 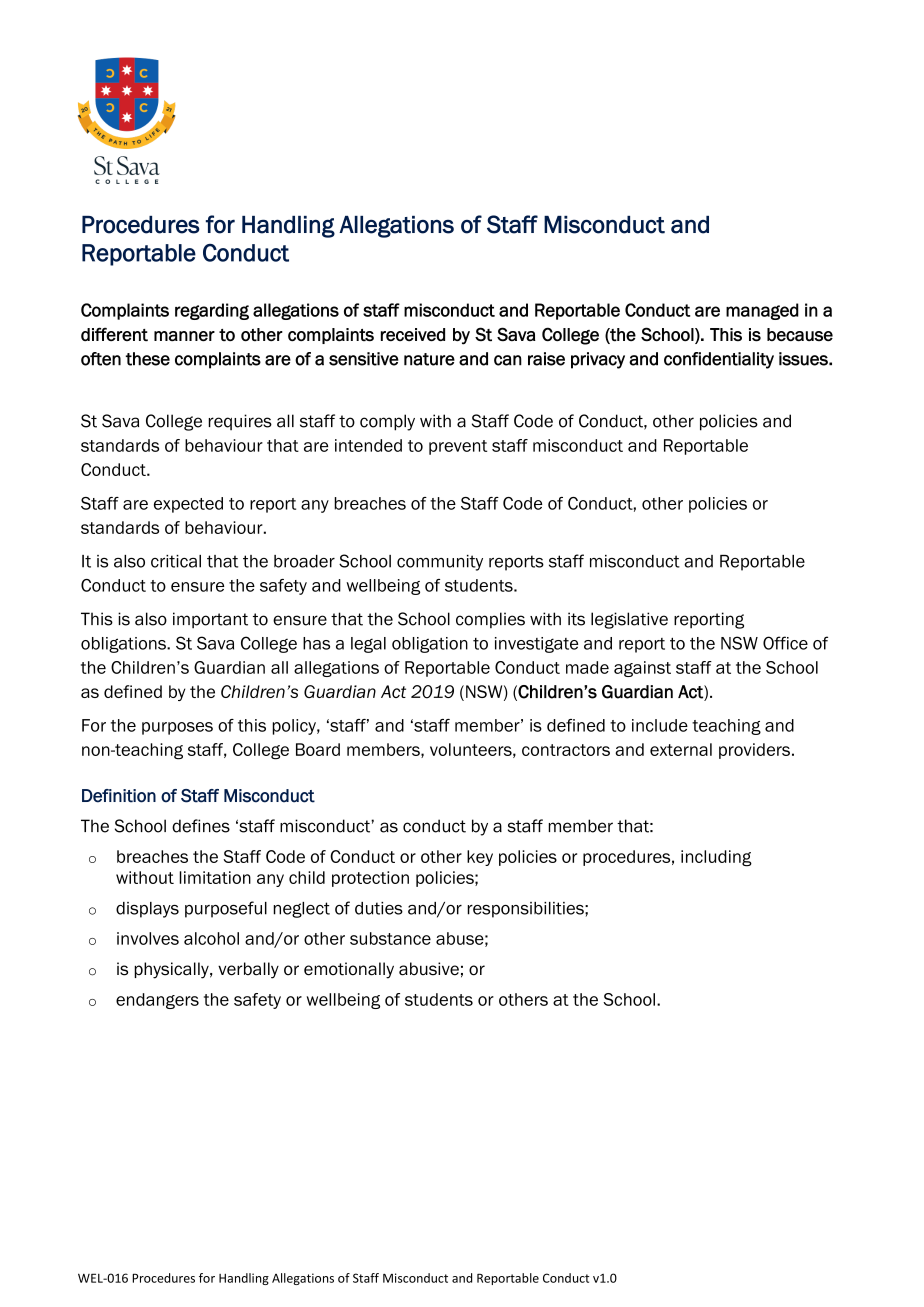 I want to click on confidentiality, so click(x=719, y=360).
